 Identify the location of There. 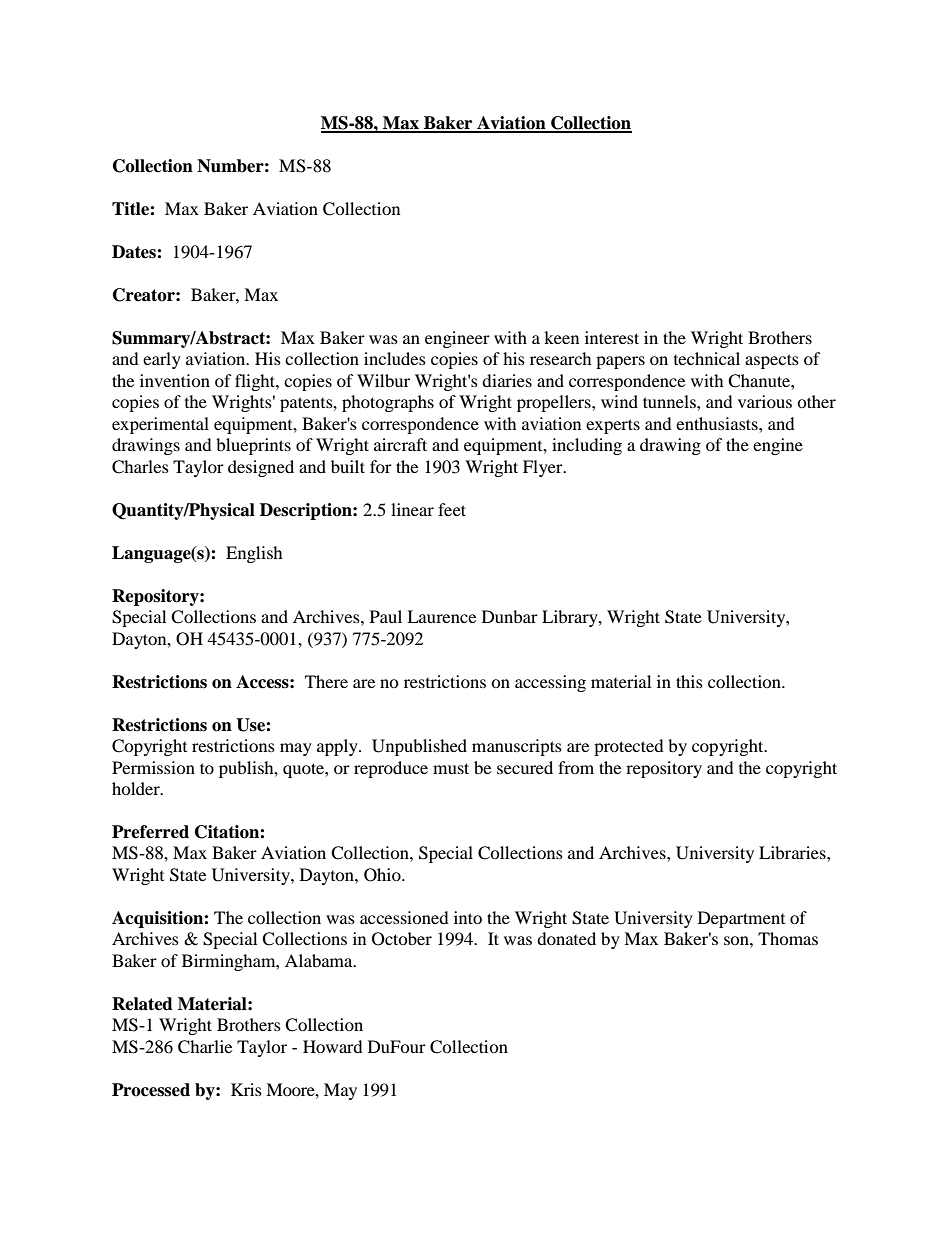
(326, 681).
